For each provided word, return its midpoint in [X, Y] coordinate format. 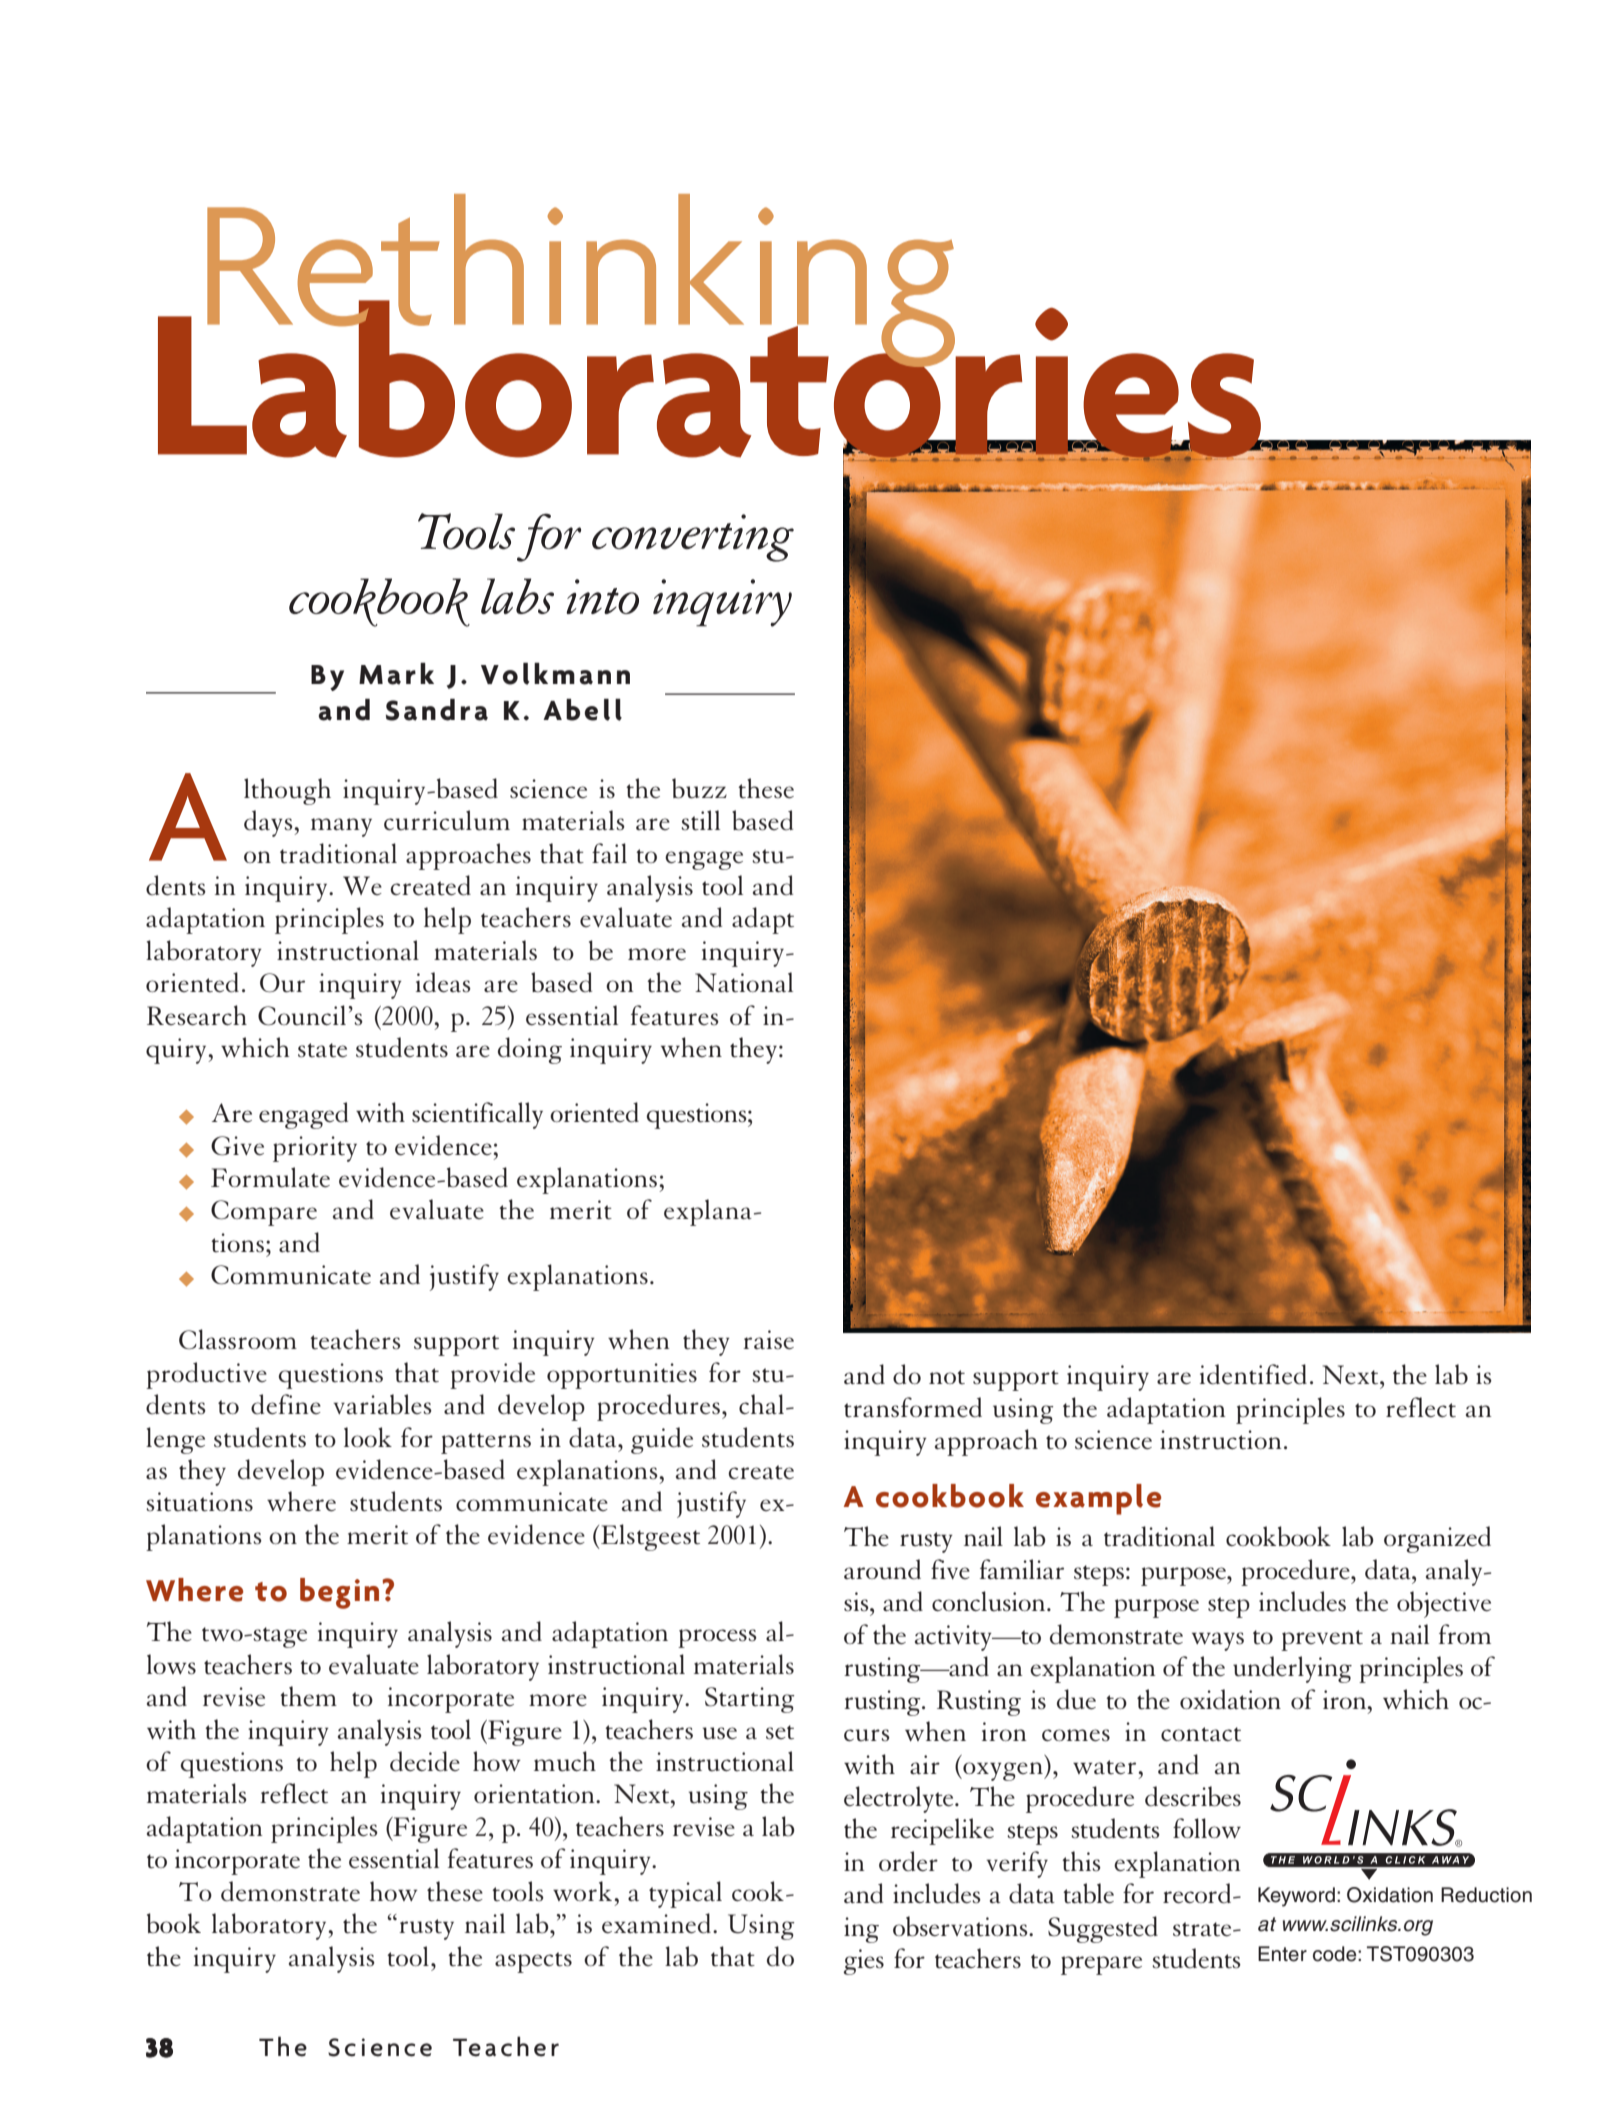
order [908, 1861]
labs [517, 596]
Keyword [1296, 1897]
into [602, 596]
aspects [533, 1962]
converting [693, 538]
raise [768, 1340]
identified [1253, 1374]
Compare [264, 1213]
